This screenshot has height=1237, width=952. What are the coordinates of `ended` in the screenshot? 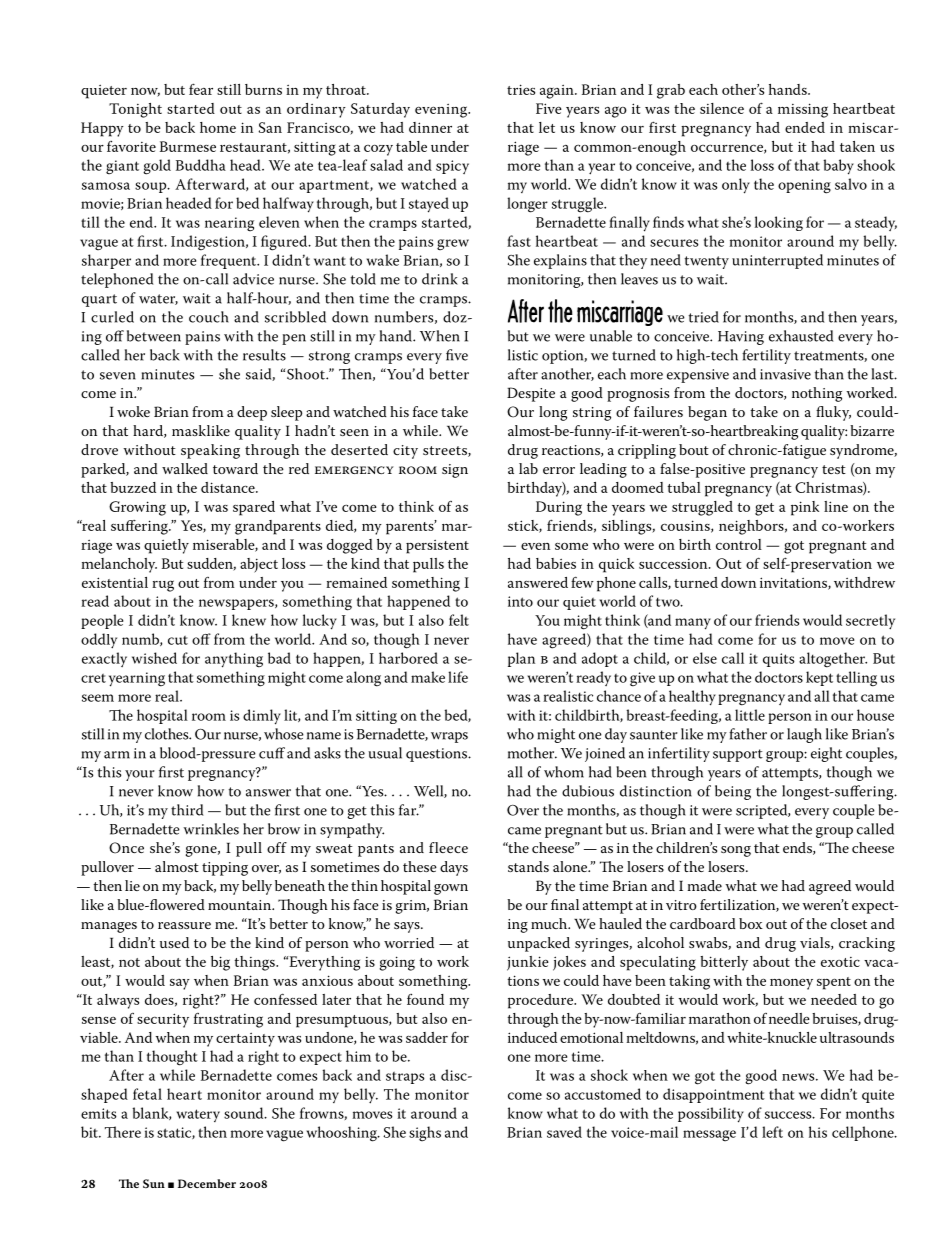 It's located at (805, 127).
